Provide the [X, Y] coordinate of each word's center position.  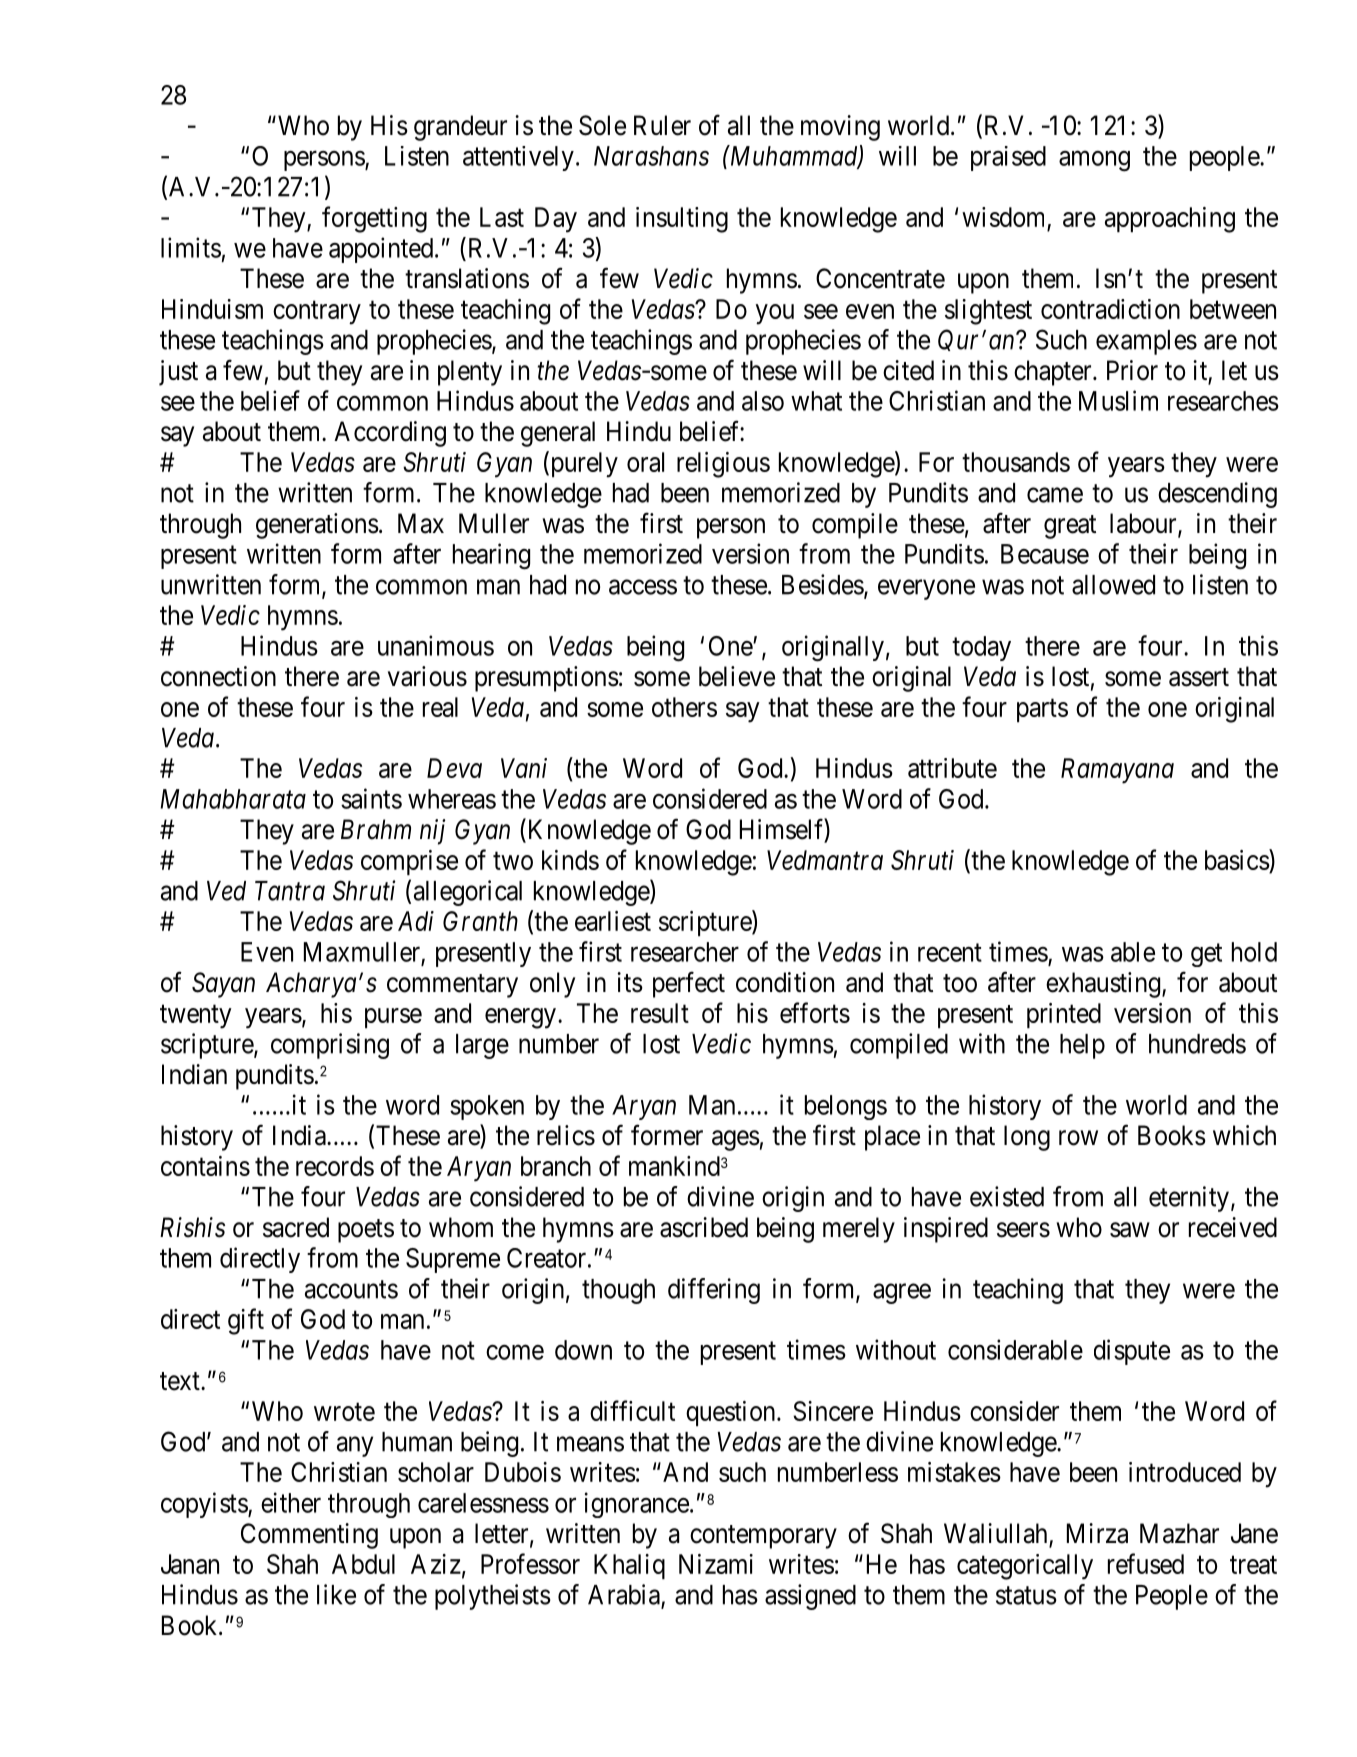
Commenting [309, 1536]
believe [737, 676]
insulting [682, 220]
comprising [330, 1046]
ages [736, 1140]
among [1094, 161]
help [1082, 1046]
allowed [1113, 585]
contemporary [763, 1537]
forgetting [374, 219]
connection [218, 676]
